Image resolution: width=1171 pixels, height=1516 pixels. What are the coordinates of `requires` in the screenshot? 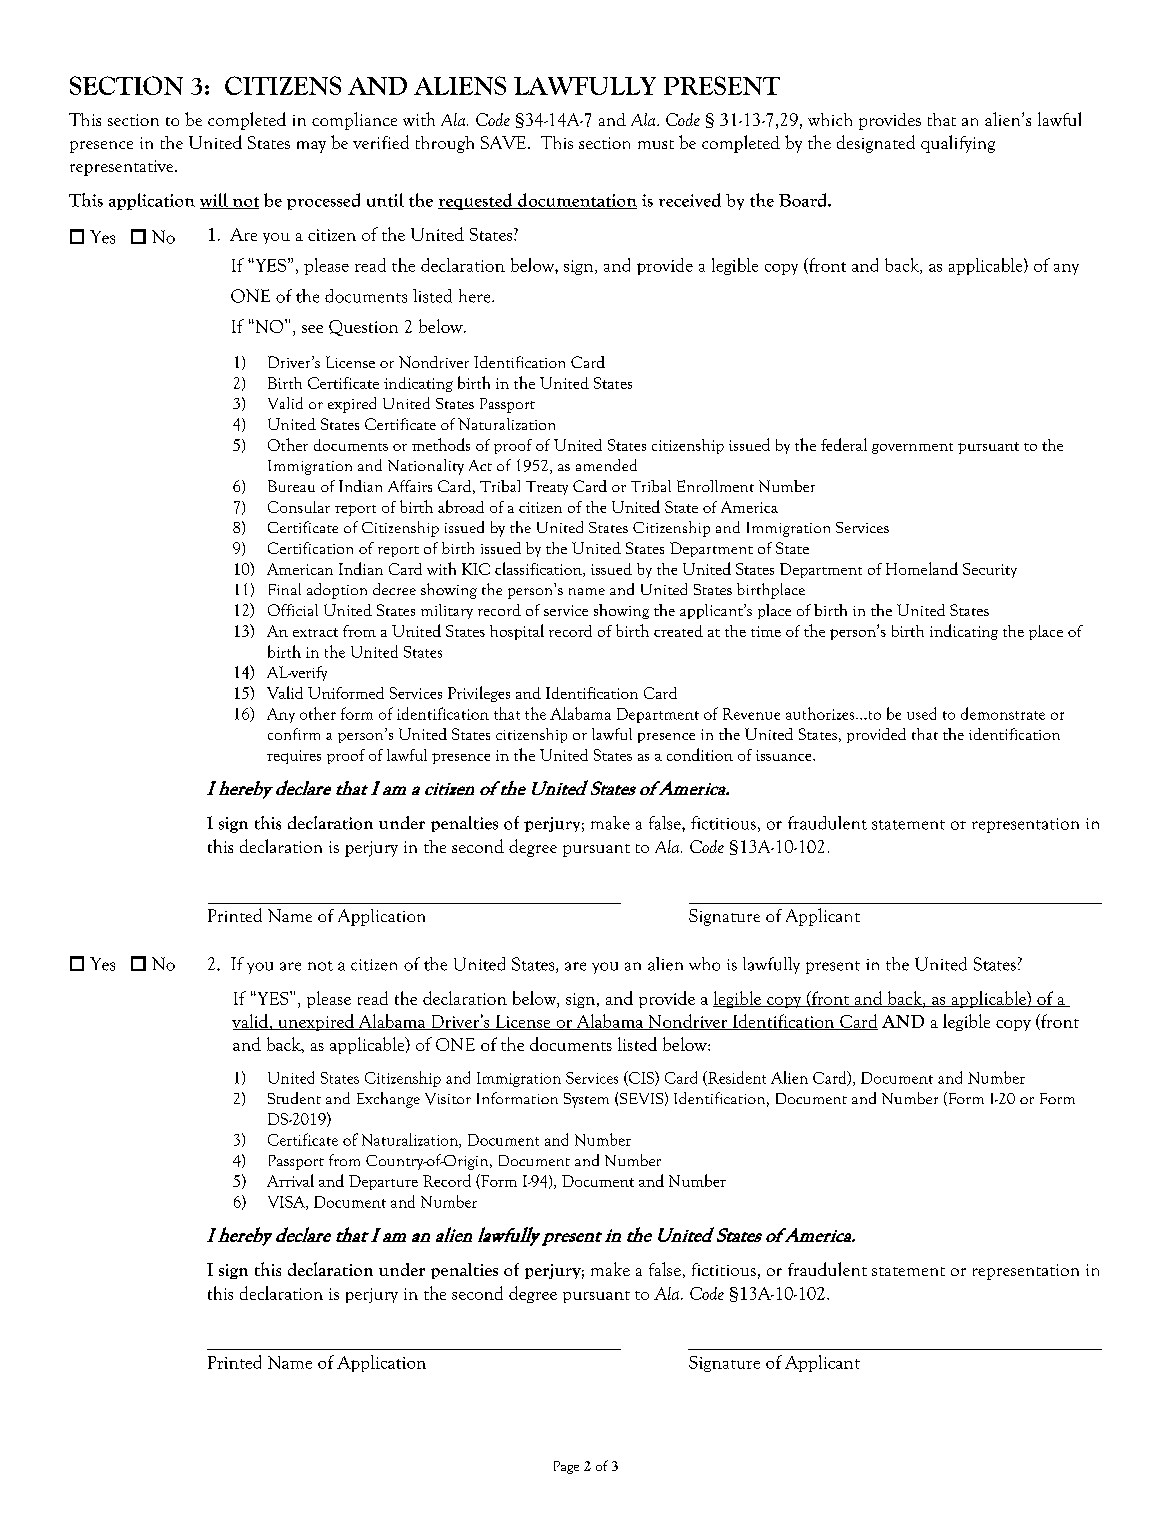 It's located at (294, 757).
